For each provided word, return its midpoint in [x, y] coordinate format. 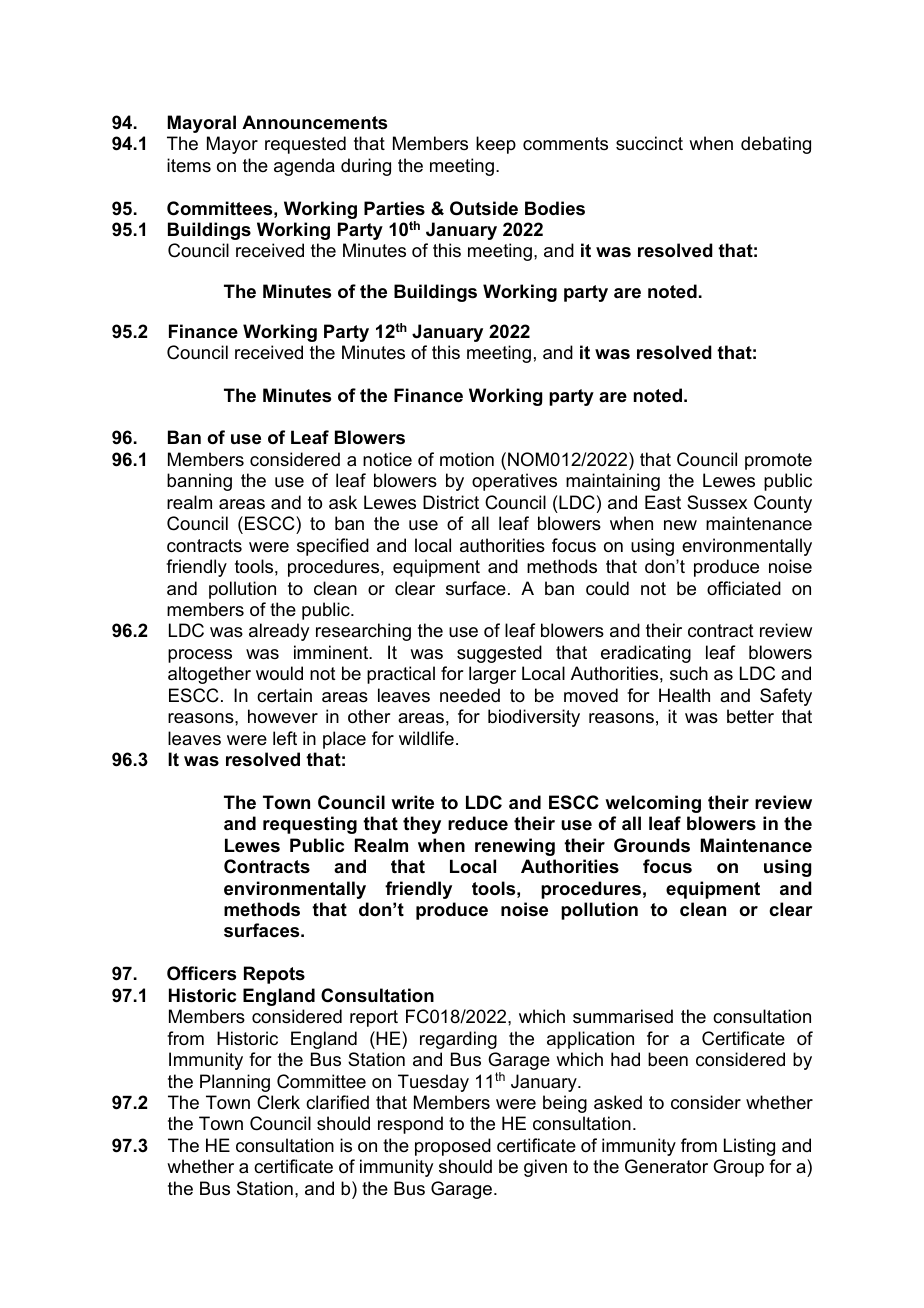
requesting [310, 825]
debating [776, 145]
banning [199, 482]
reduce [478, 823]
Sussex [717, 502]
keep [496, 145]
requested [305, 145]
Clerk [278, 1102]
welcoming [653, 804]
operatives [514, 482]
